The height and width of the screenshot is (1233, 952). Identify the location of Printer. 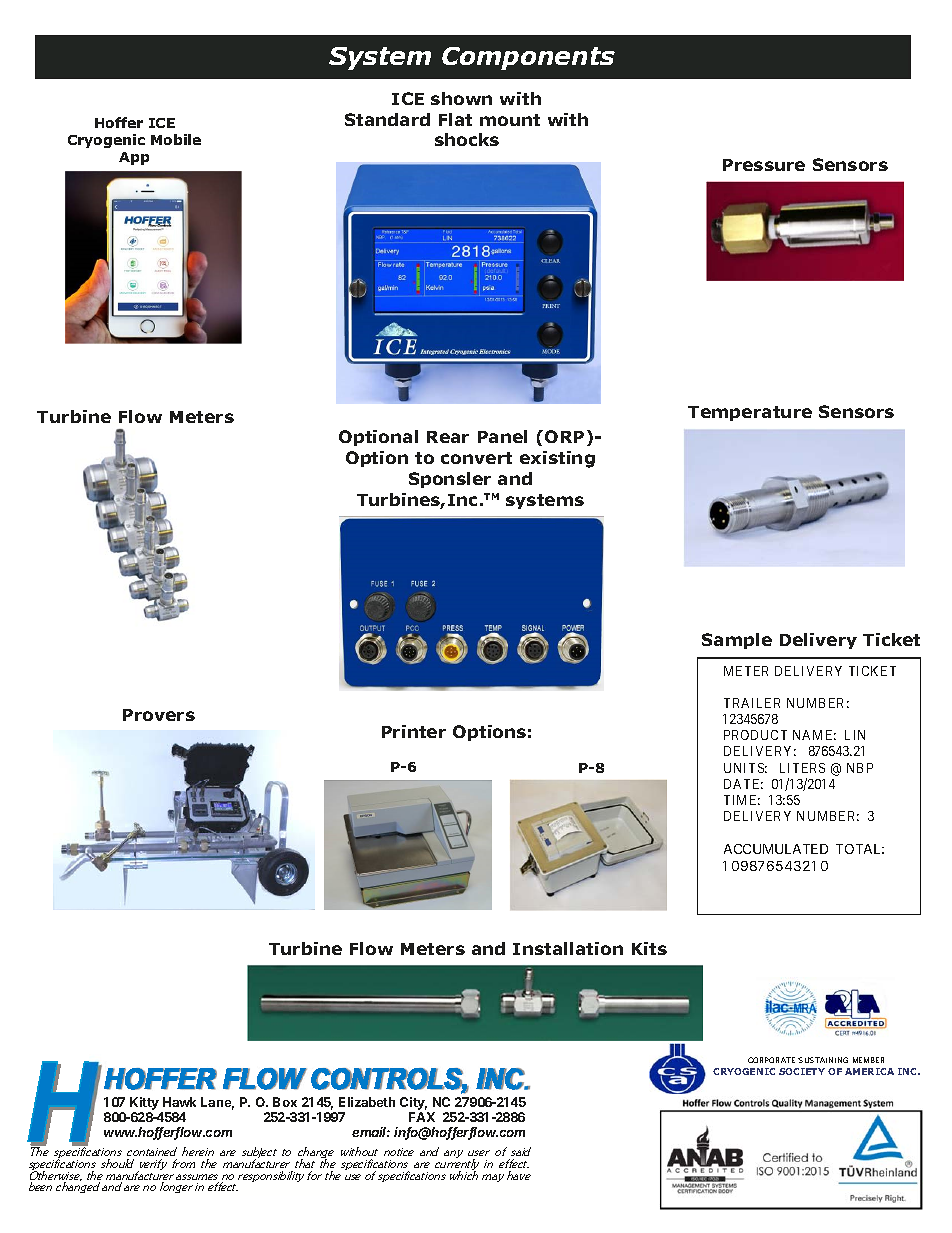
(414, 731).
